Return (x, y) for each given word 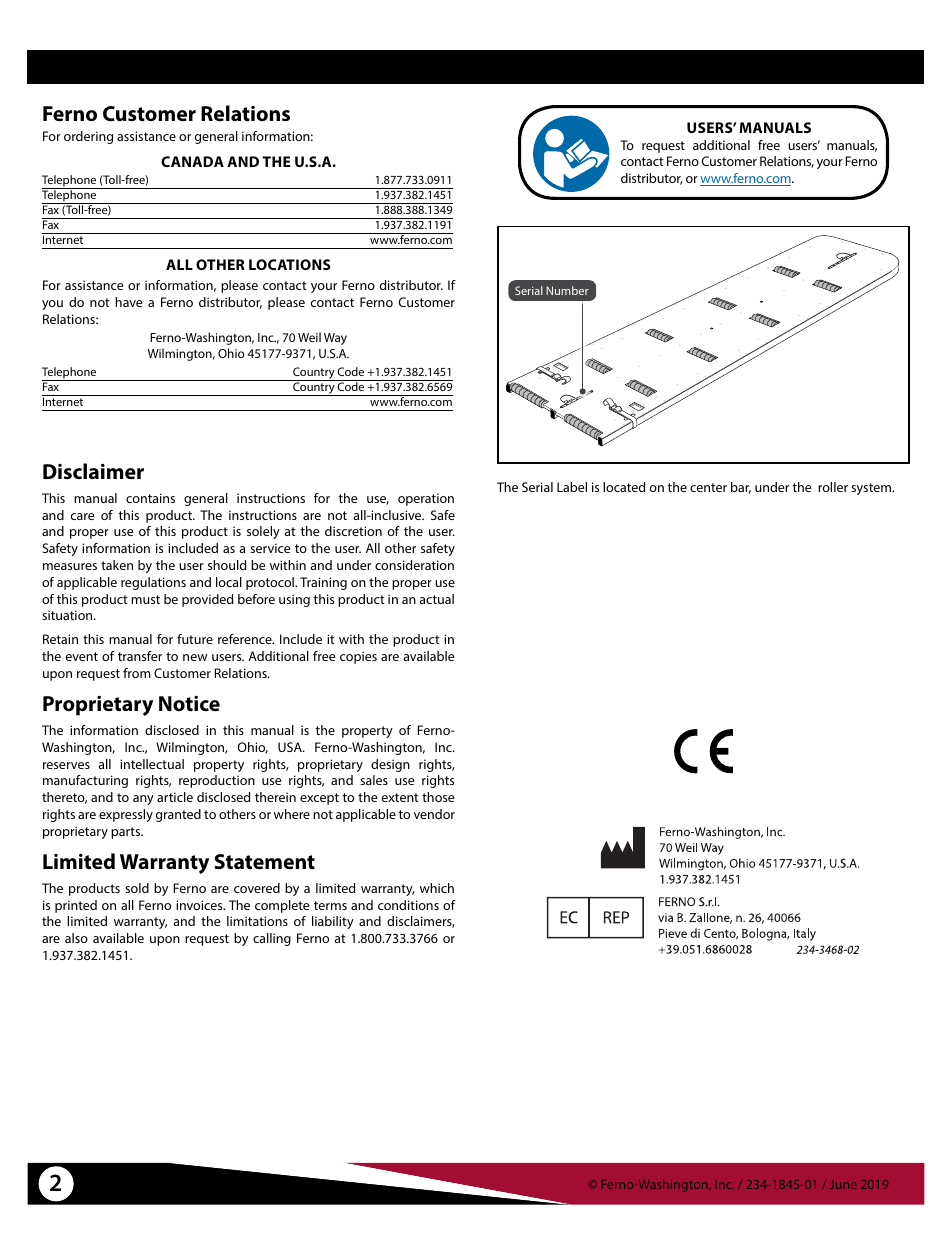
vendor (434, 814)
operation (426, 499)
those (438, 797)
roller (833, 487)
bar (741, 488)
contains (150, 498)
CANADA (192, 161)
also (76, 938)
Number (567, 290)
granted (178, 815)
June (843, 1184)
